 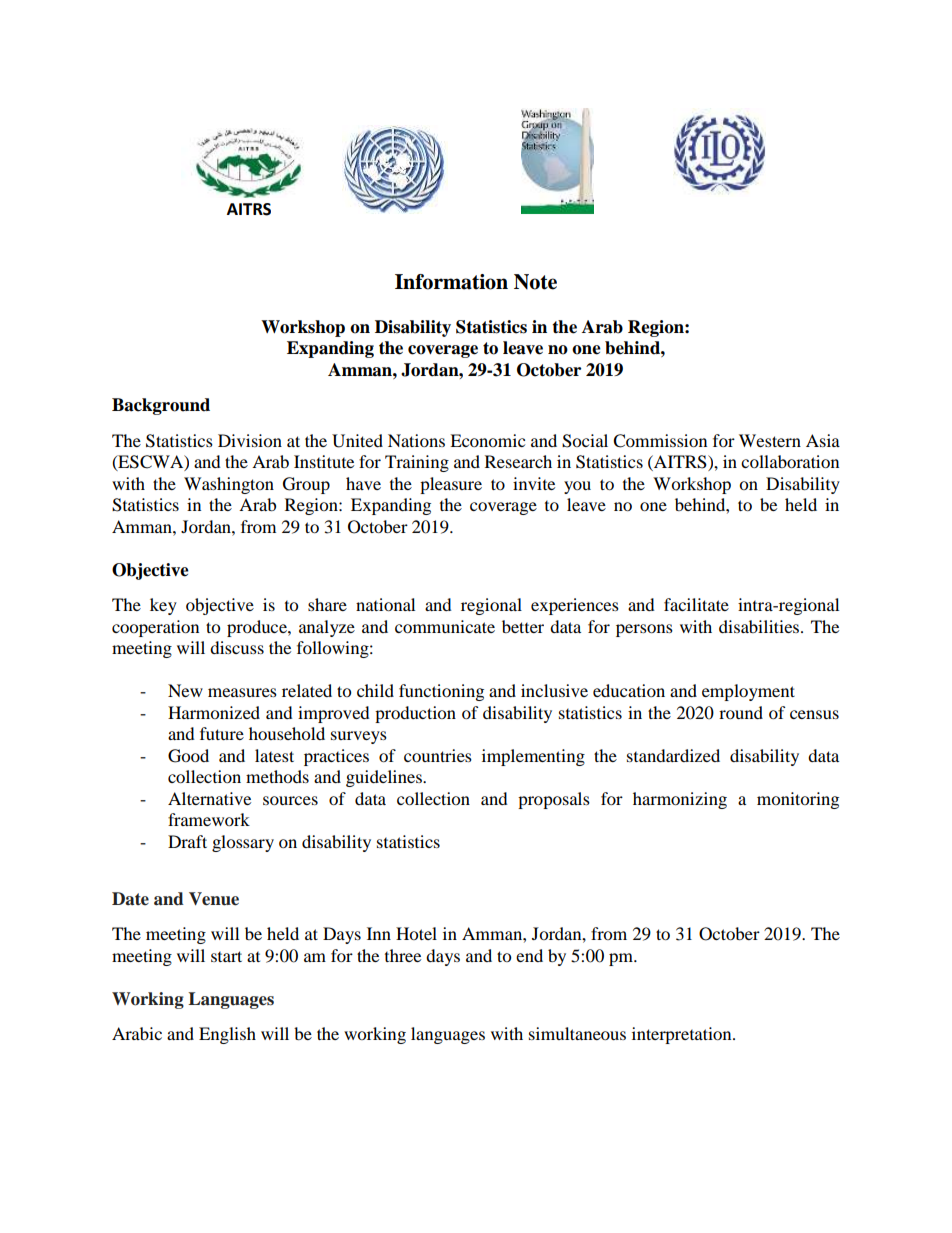 What do you see at coordinates (451, 282) in the screenshot?
I see `Information` at bounding box center [451, 282].
